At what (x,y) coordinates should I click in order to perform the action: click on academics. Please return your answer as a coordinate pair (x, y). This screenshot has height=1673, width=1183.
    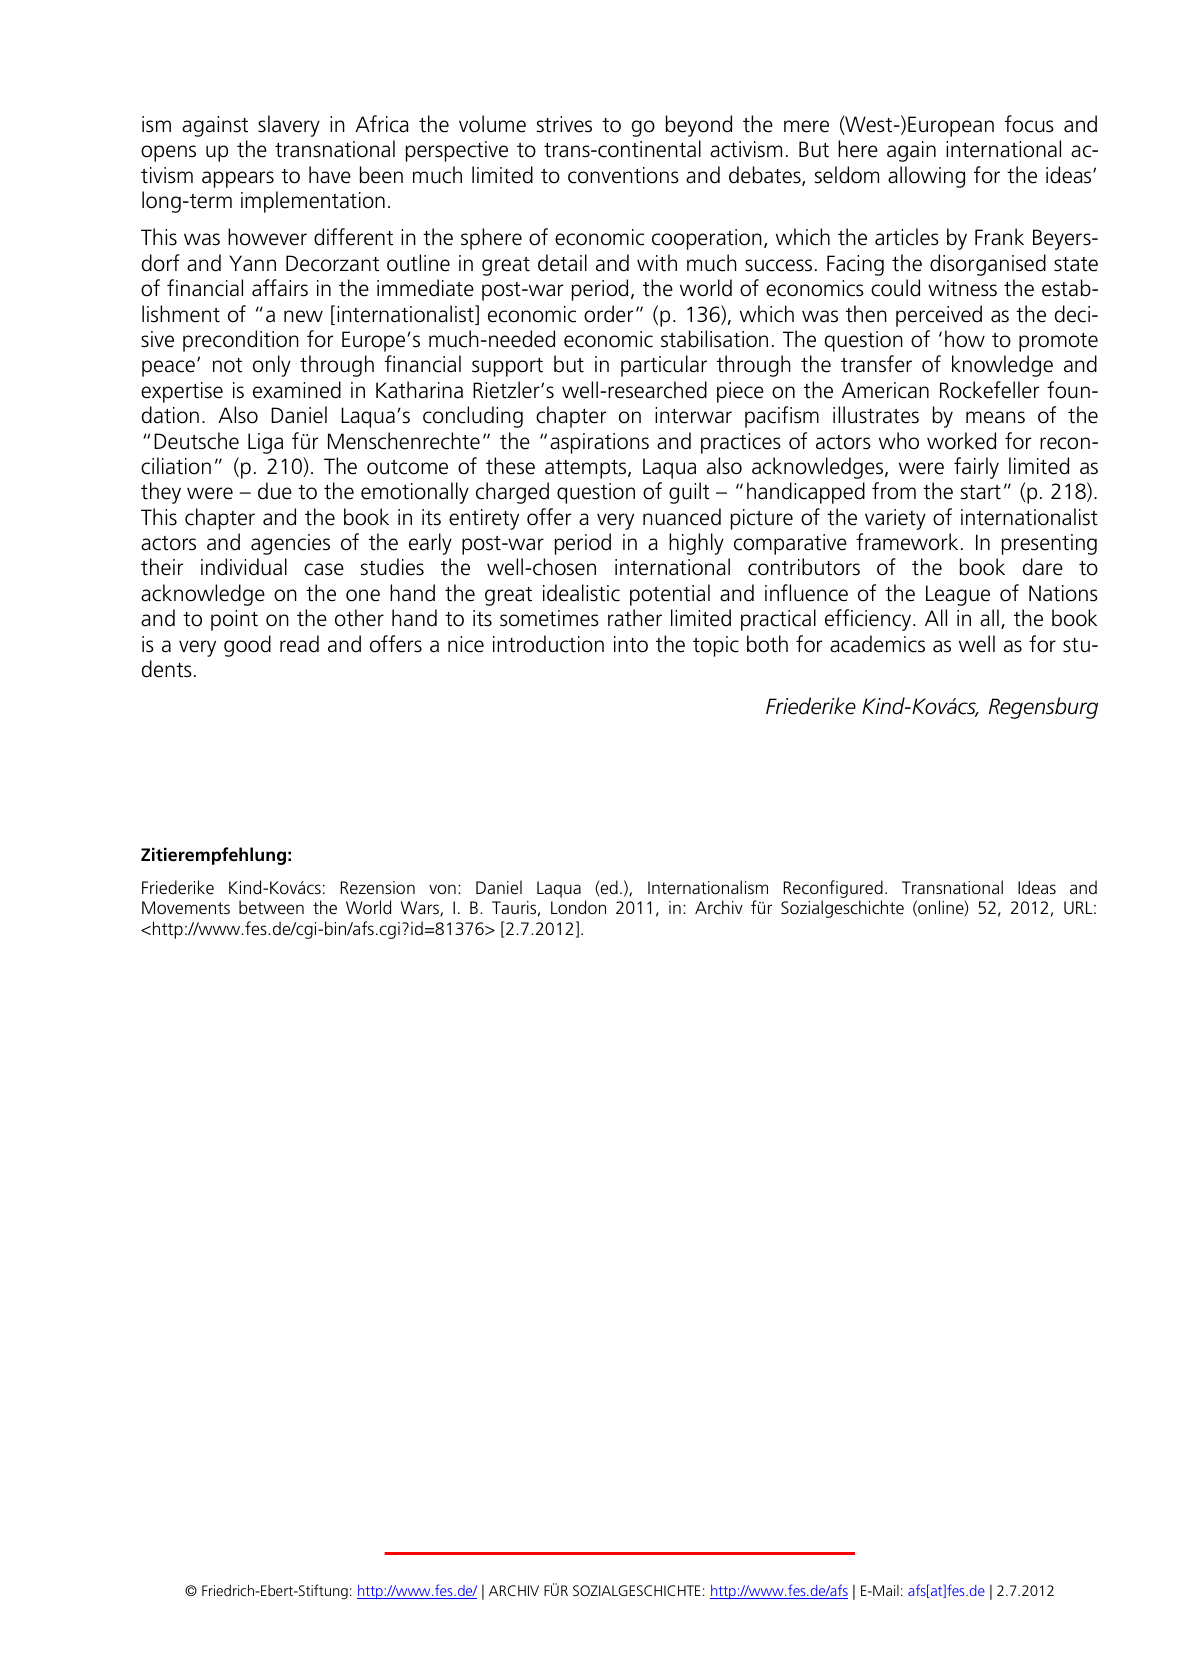
    Looking at the image, I should click on (877, 644).
